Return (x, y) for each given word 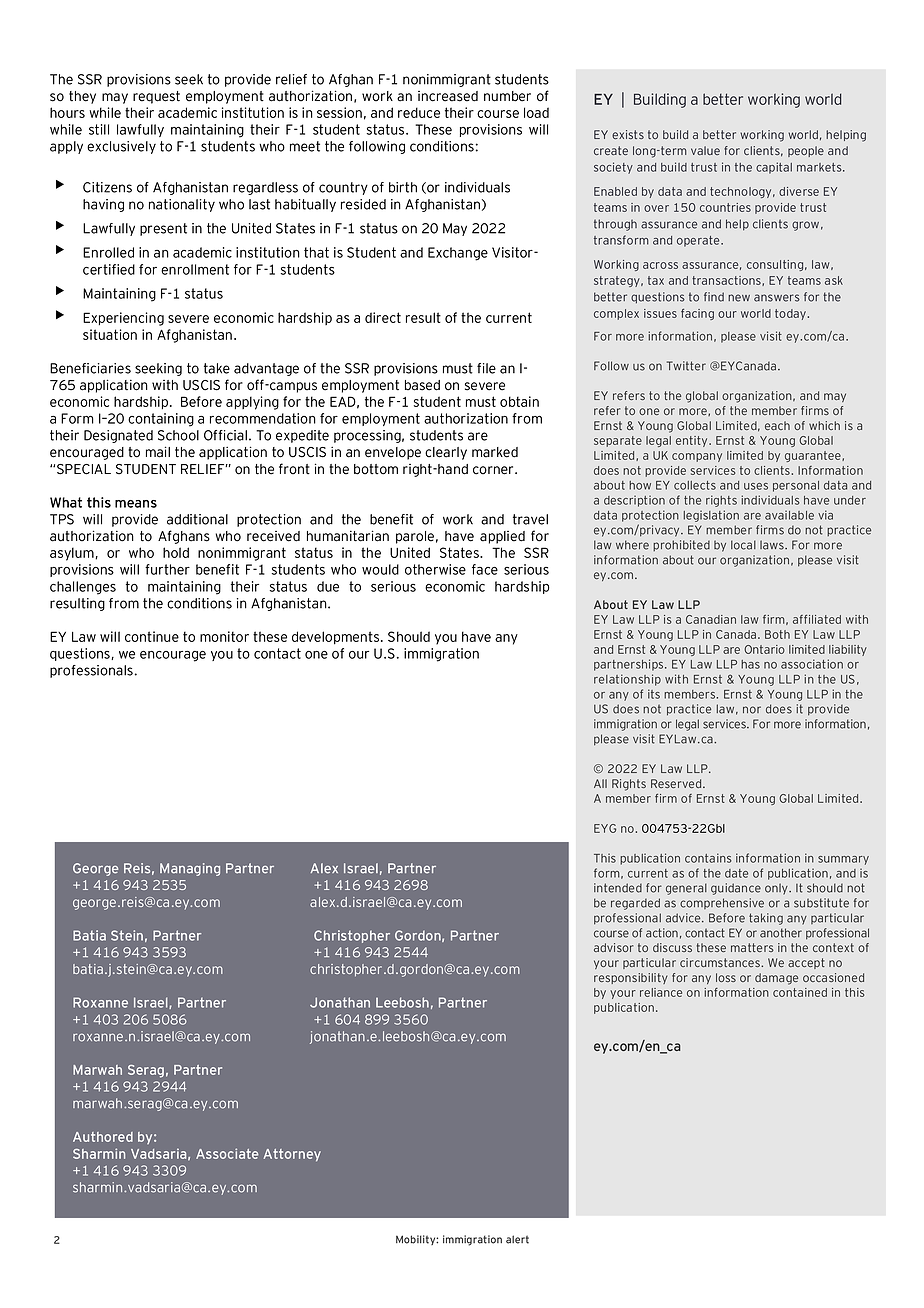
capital (774, 168)
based (422, 385)
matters (752, 947)
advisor (614, 947)
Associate (227, 1153)
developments (337, 638)
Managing (190, 869)
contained (800, 992)
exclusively (121, 147)
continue (152, 636)
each (777, 425)
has (750, 664)
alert (517, 1239)
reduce (419, 112)
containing (161, 420)
